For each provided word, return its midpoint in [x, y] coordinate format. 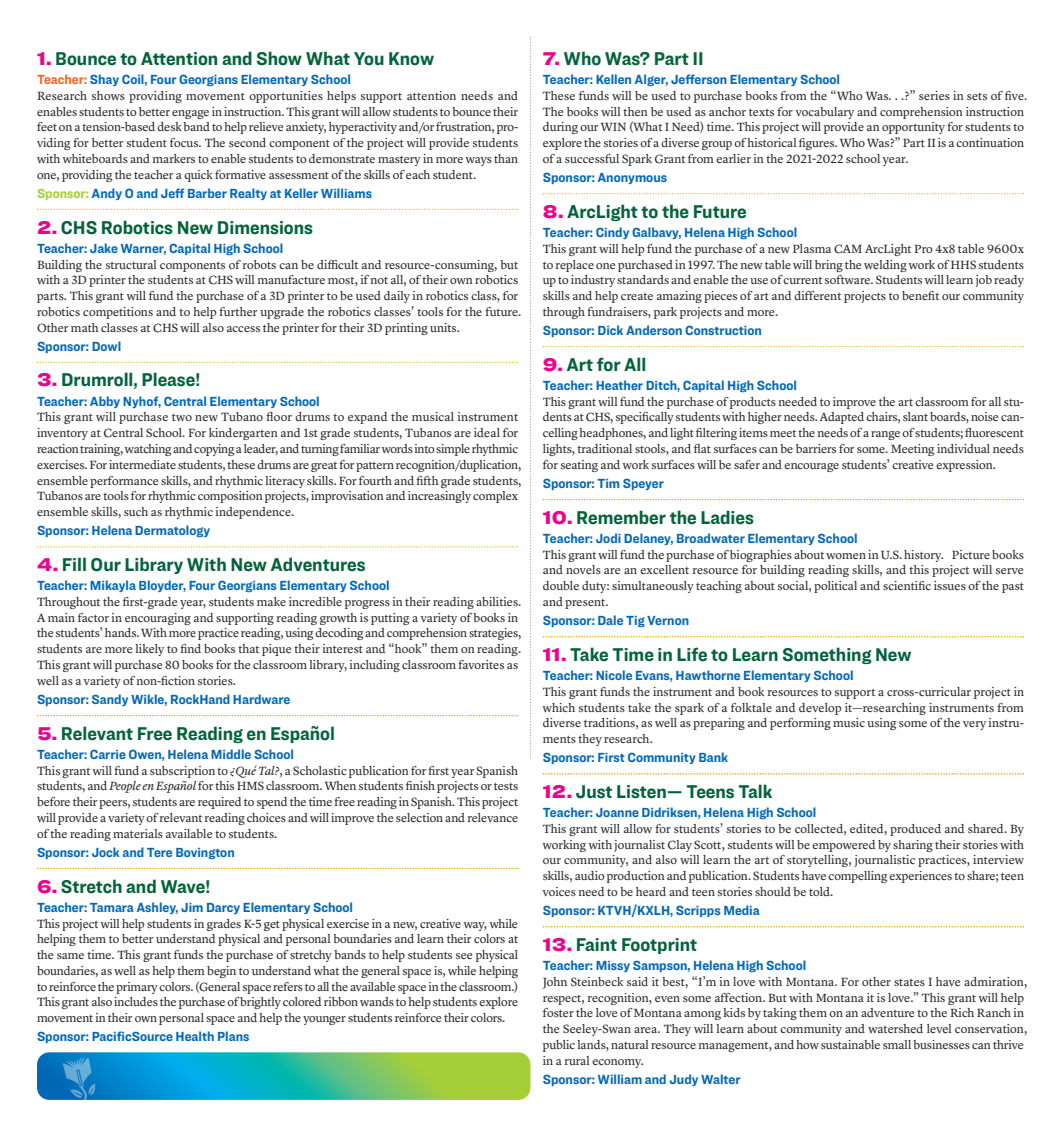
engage [190, 114]
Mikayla [113, 586]
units [444, 327]
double [561, 585]
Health [195, 1036]
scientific [907, 585]
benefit [920, 295]
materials [138, 833]
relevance [493, 817]
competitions [118, 313]
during [560, 128]
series [934, 95]
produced [915, 830]
